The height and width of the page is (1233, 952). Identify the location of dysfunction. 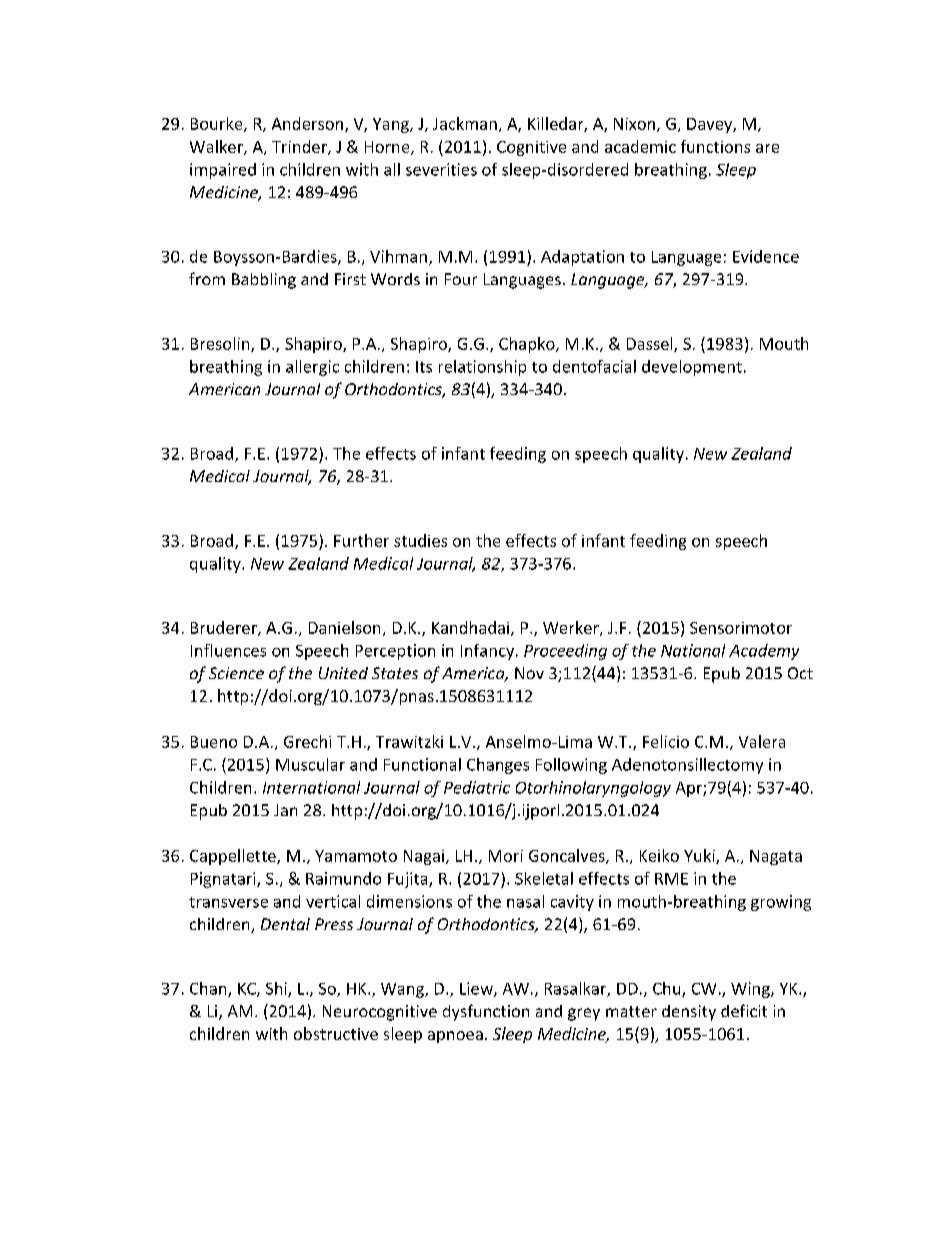
(486, 1012).
